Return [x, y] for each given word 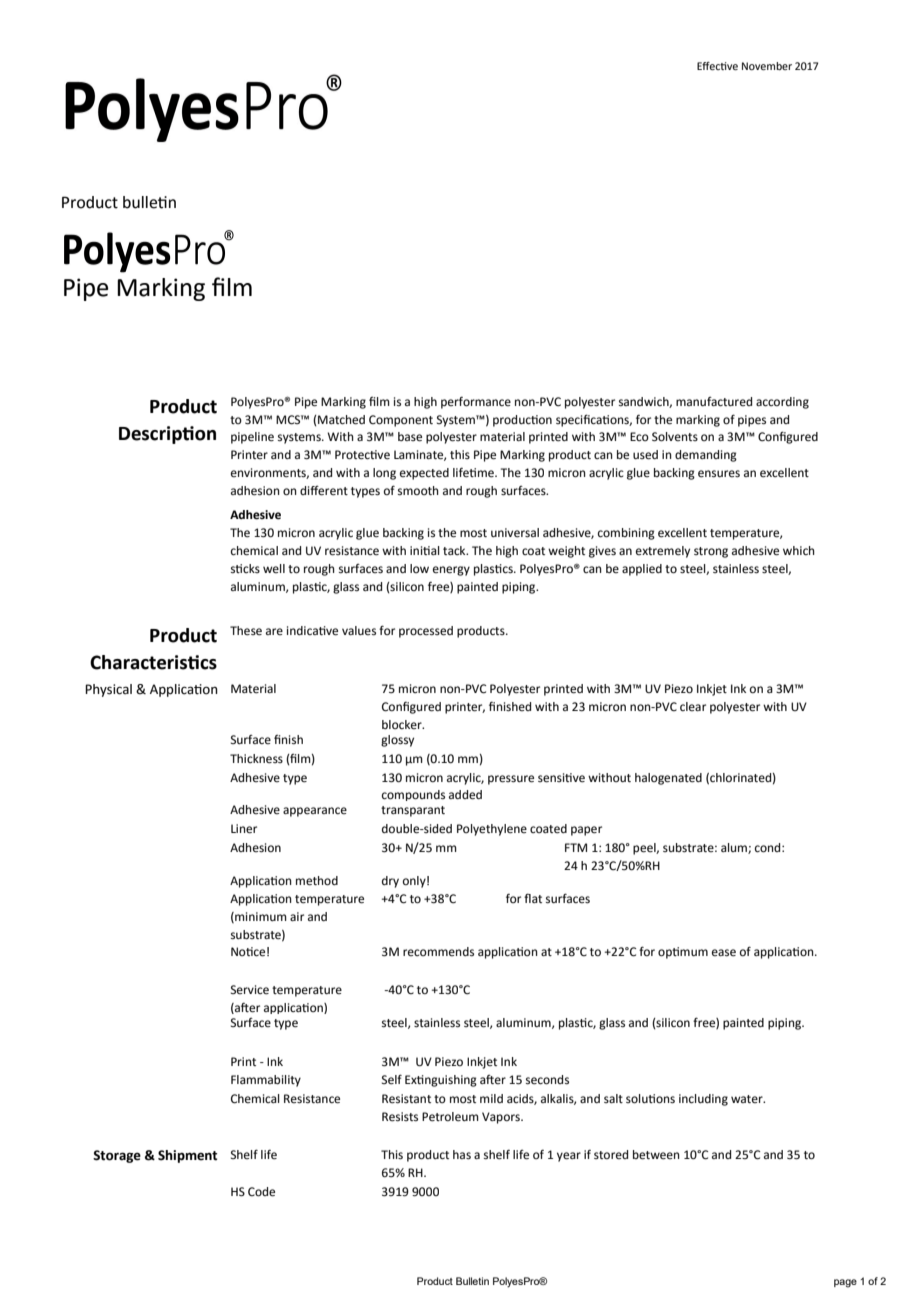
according [782, 403]
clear [693, 706]
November [767, 66]
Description [167, 435]
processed [426, 632]
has [462, 1155]
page [845, 1283]
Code [261, 1192]
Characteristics [153, 662]
